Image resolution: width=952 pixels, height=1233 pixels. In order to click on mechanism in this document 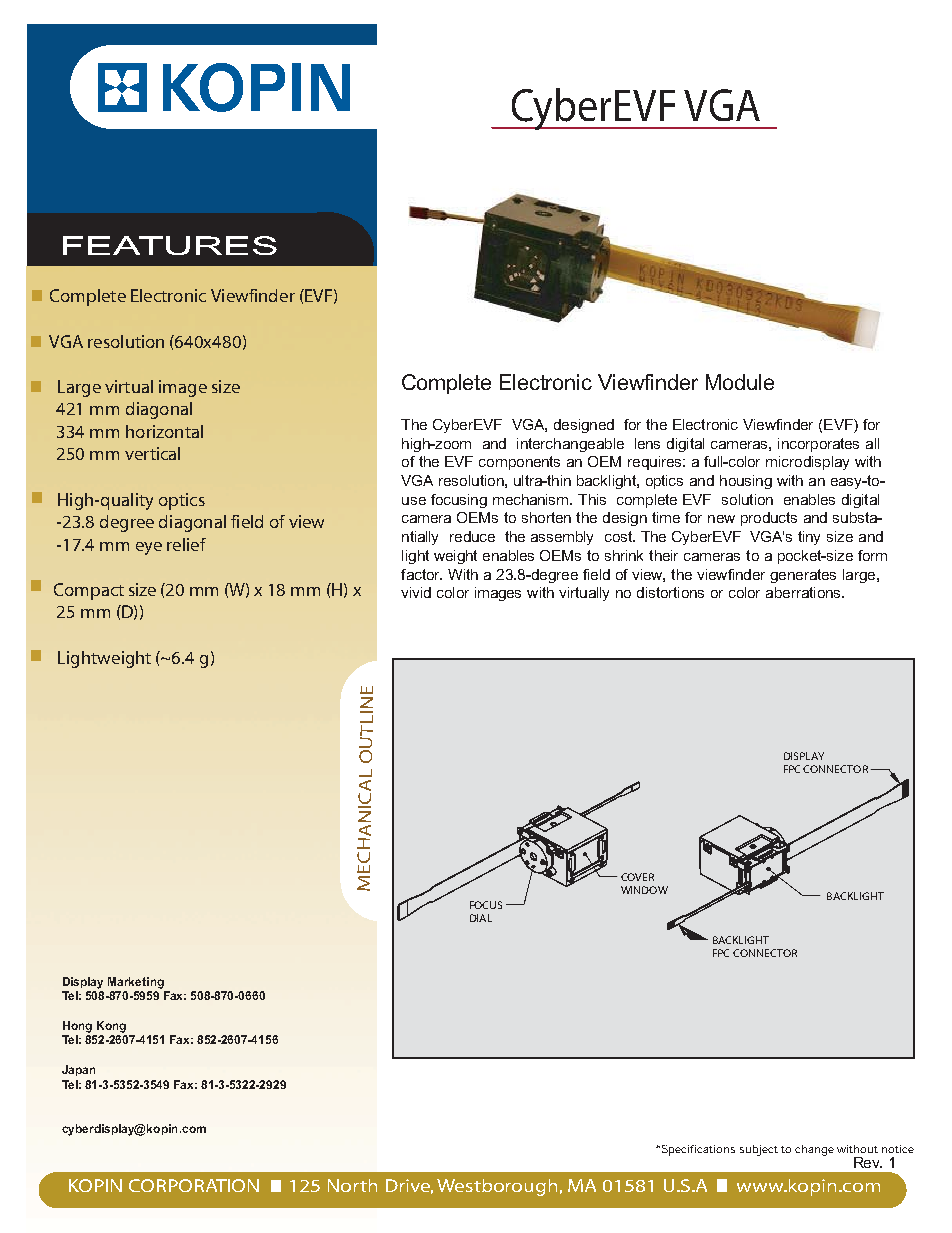, I will do `click(532, 499)`.
